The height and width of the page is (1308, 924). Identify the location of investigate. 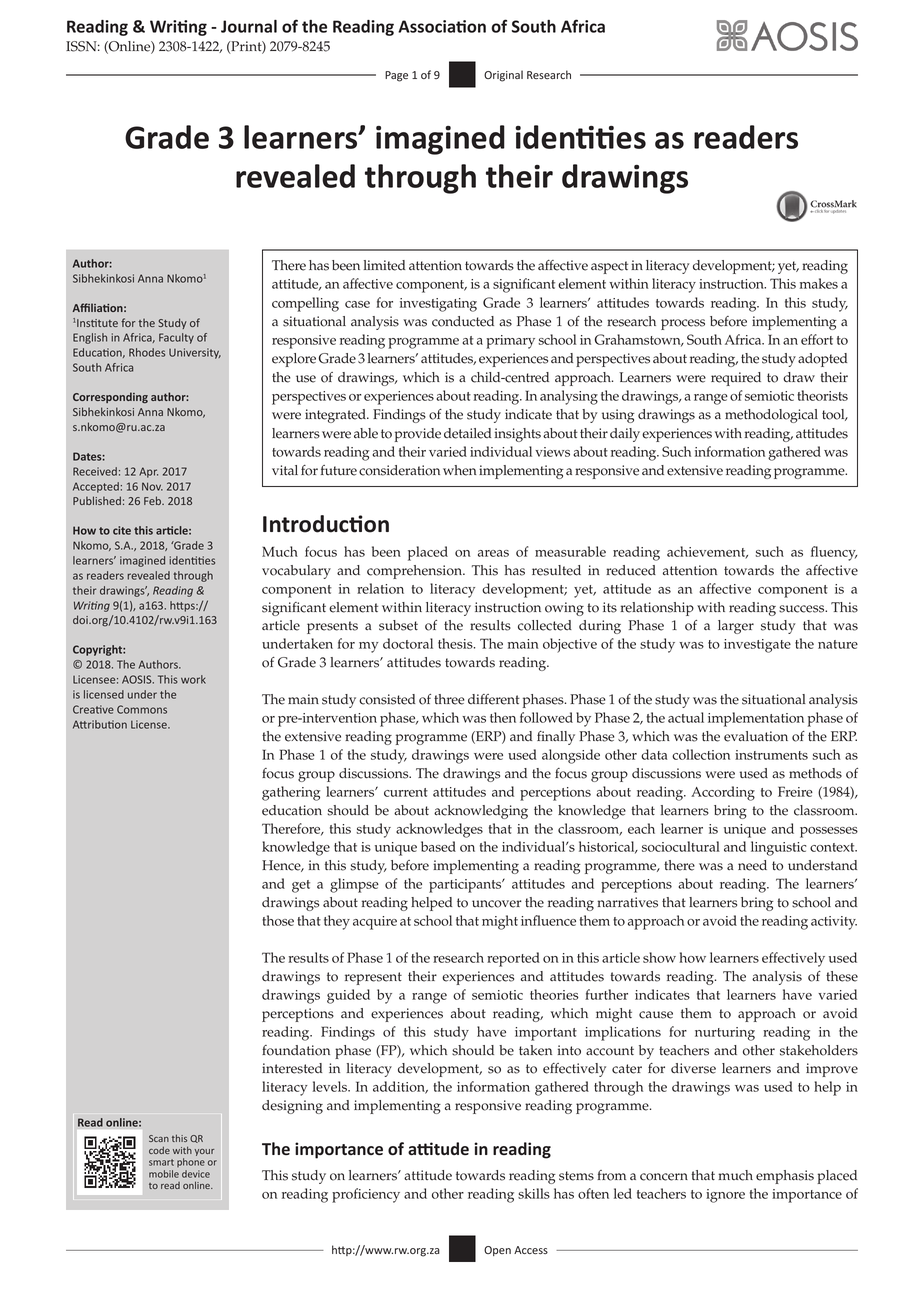
(757, 646).
